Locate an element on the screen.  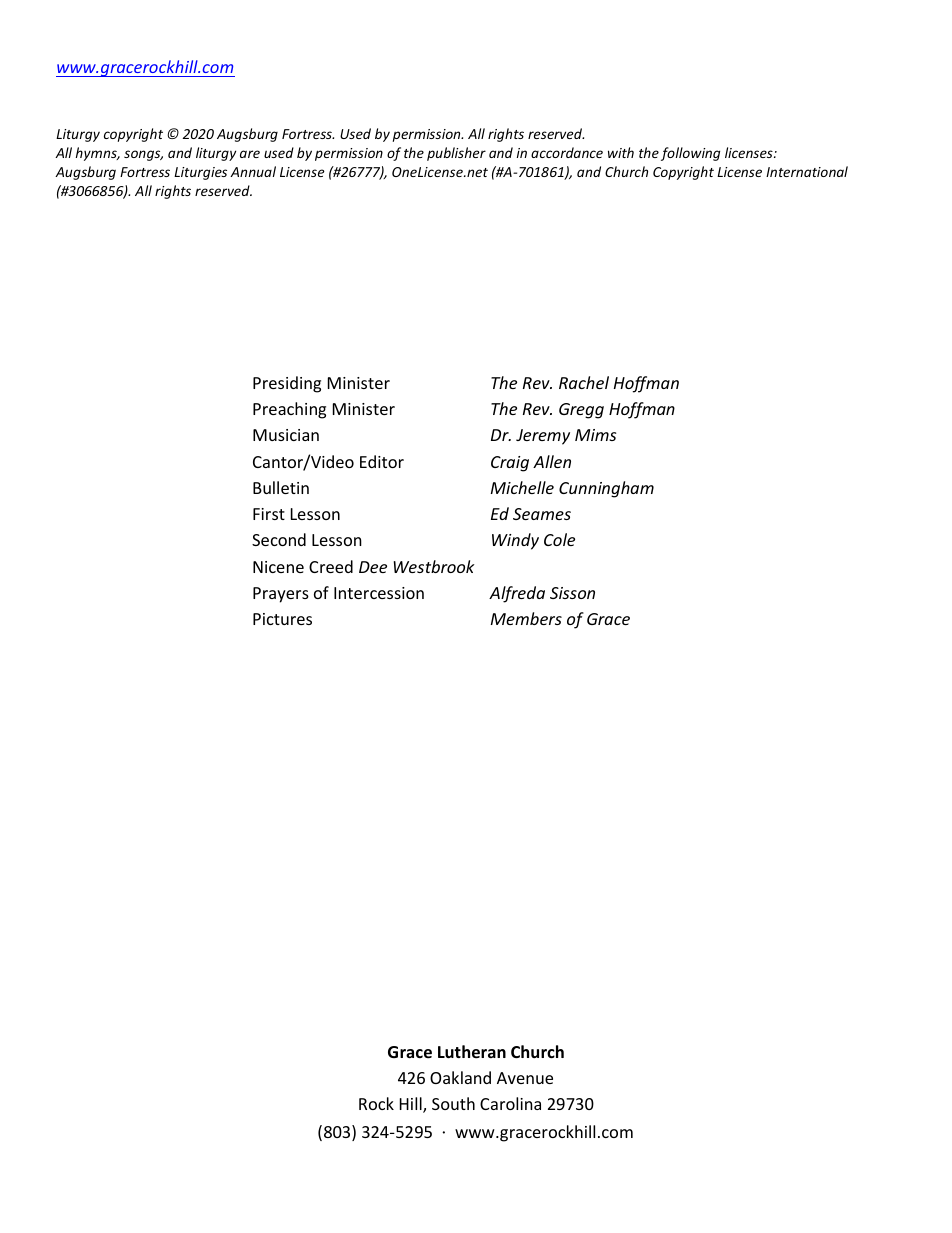
Annual is located at coordinates (253, 171).
